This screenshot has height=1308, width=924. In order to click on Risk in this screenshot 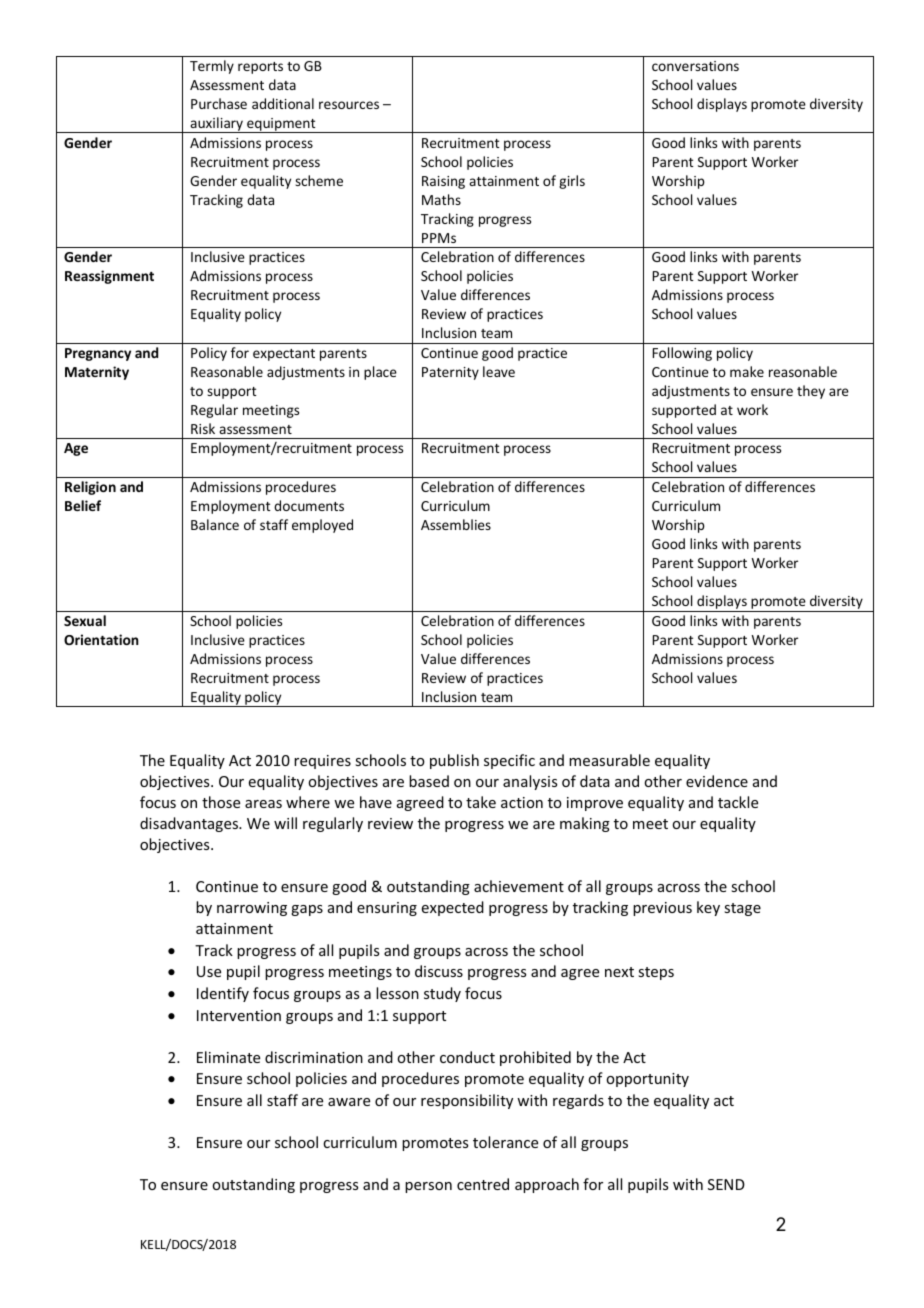, I will do `click(203, 428)`.
